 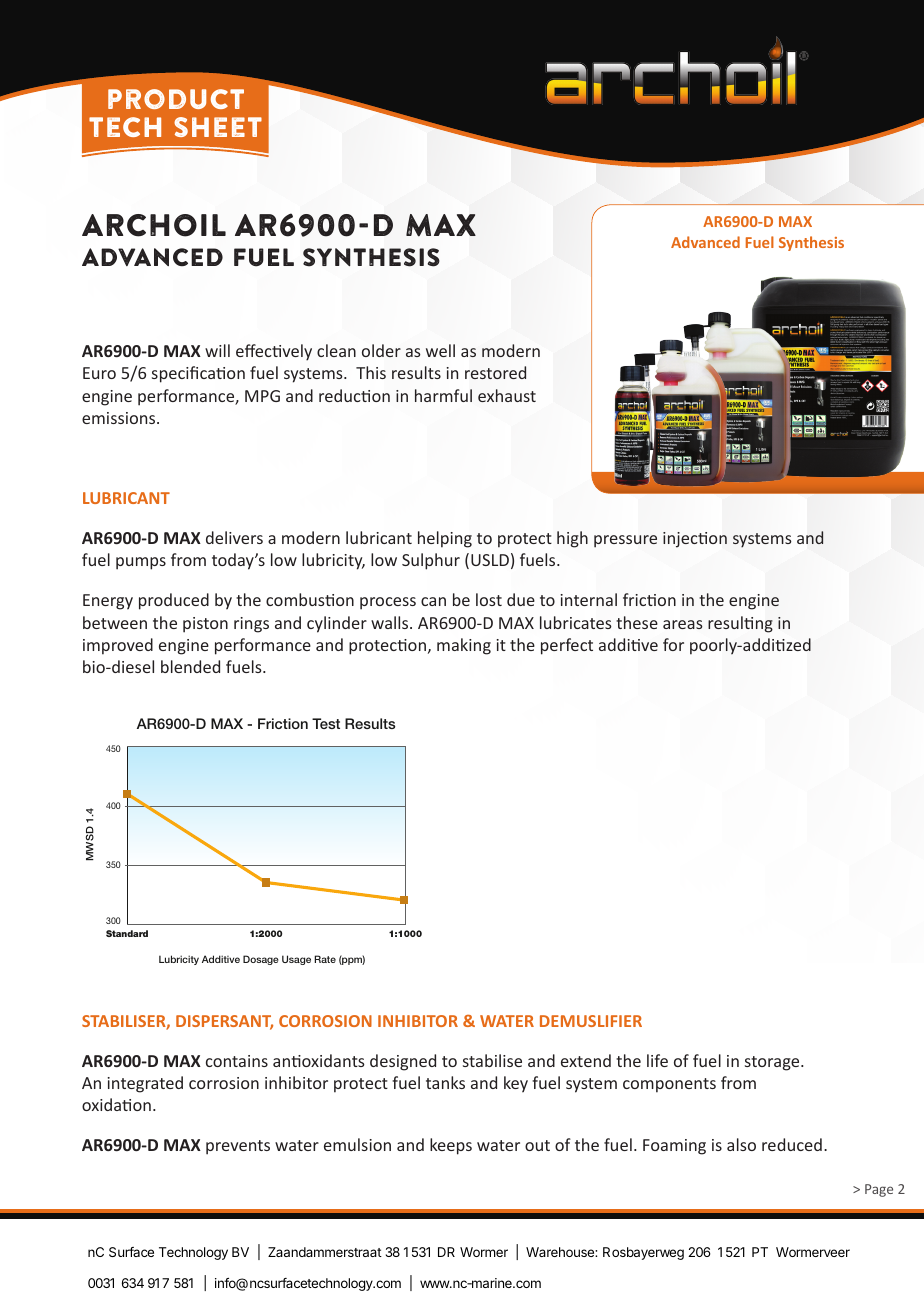 I want to click on making, so click(x=464, y=646).
